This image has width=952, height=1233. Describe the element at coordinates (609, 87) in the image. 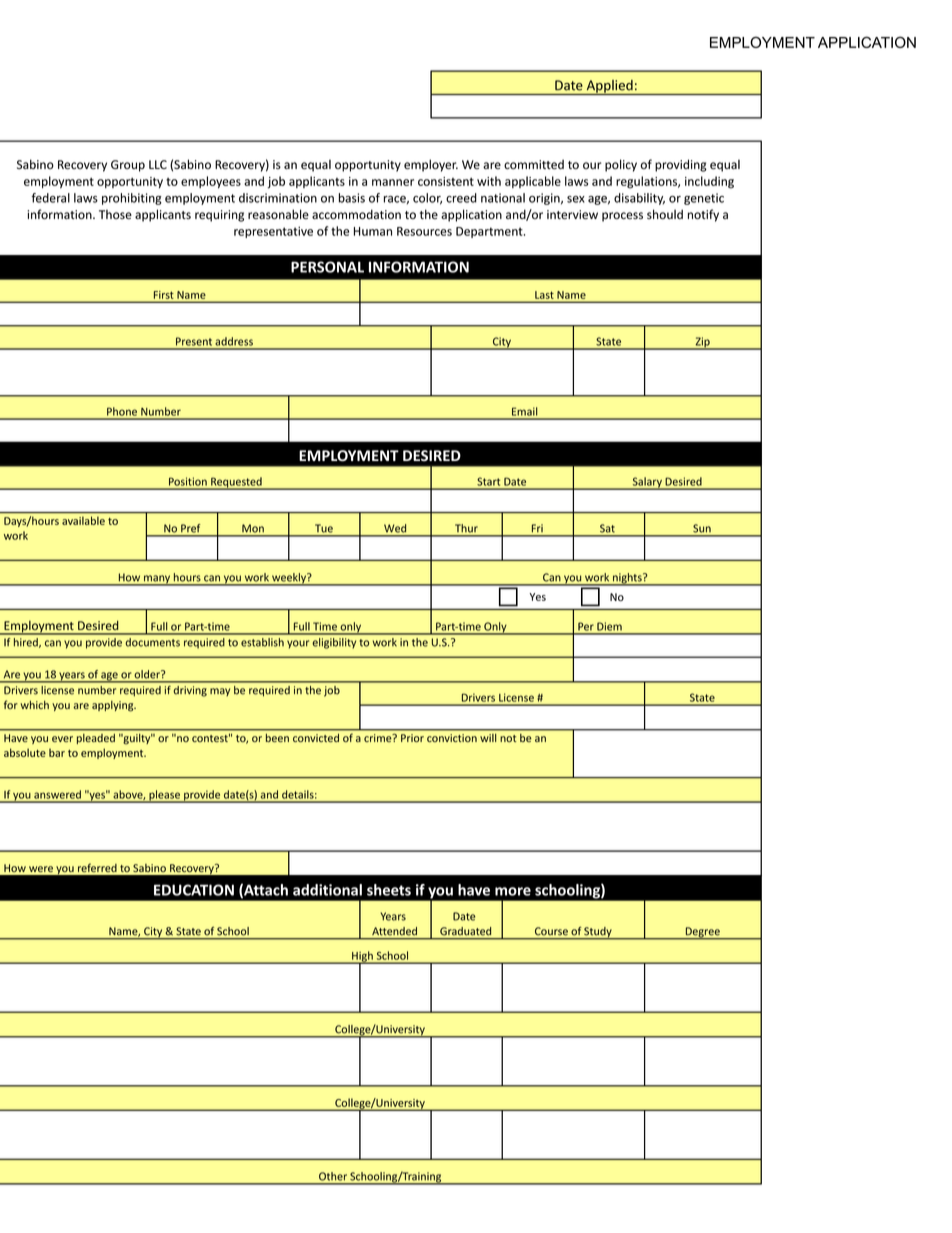

I see `Applied` at that location.
